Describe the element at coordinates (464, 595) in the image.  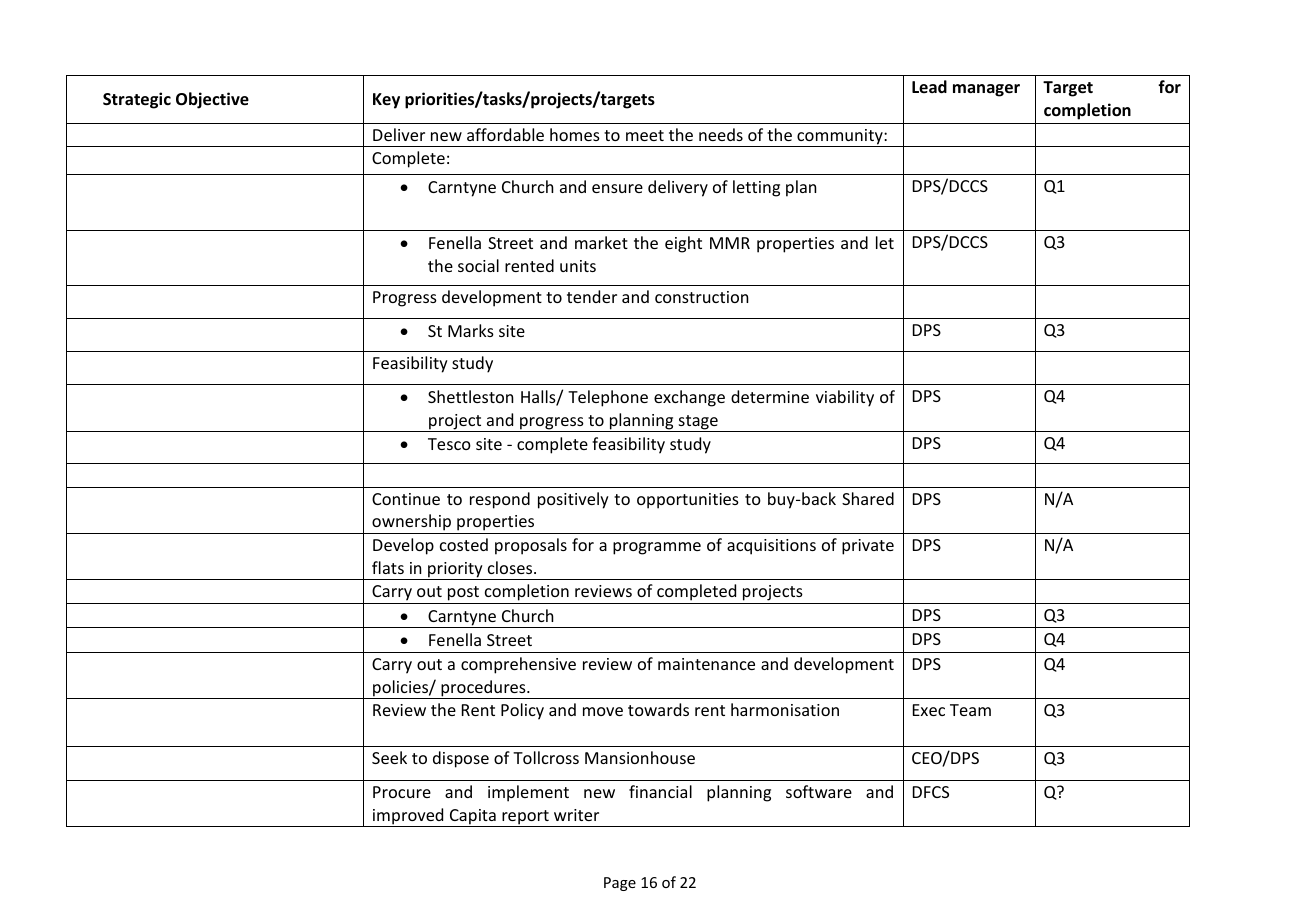
I see `post` at that location.
